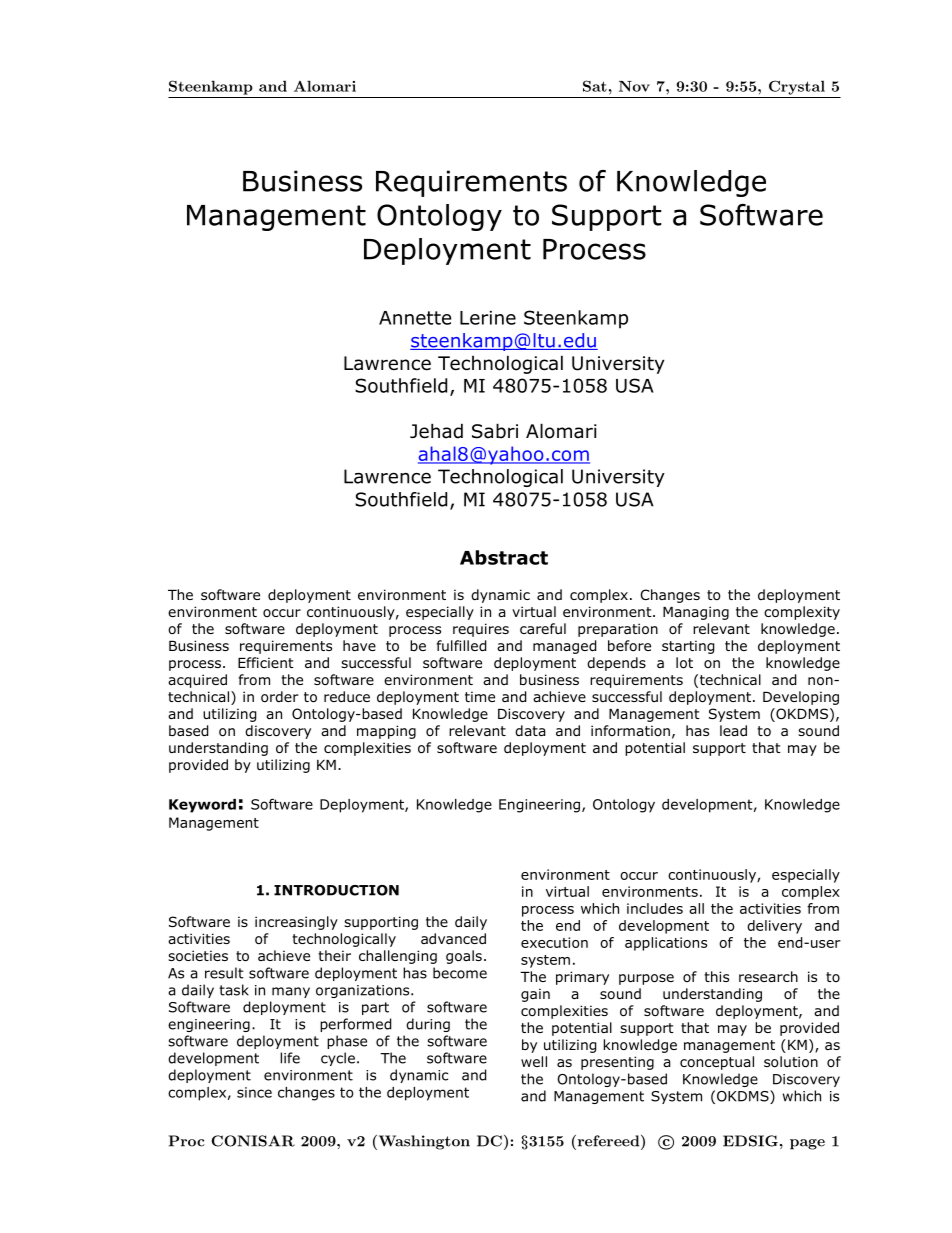  Describe the element at coordinates (696, 613) in the image. I see `Managing` at that location.
